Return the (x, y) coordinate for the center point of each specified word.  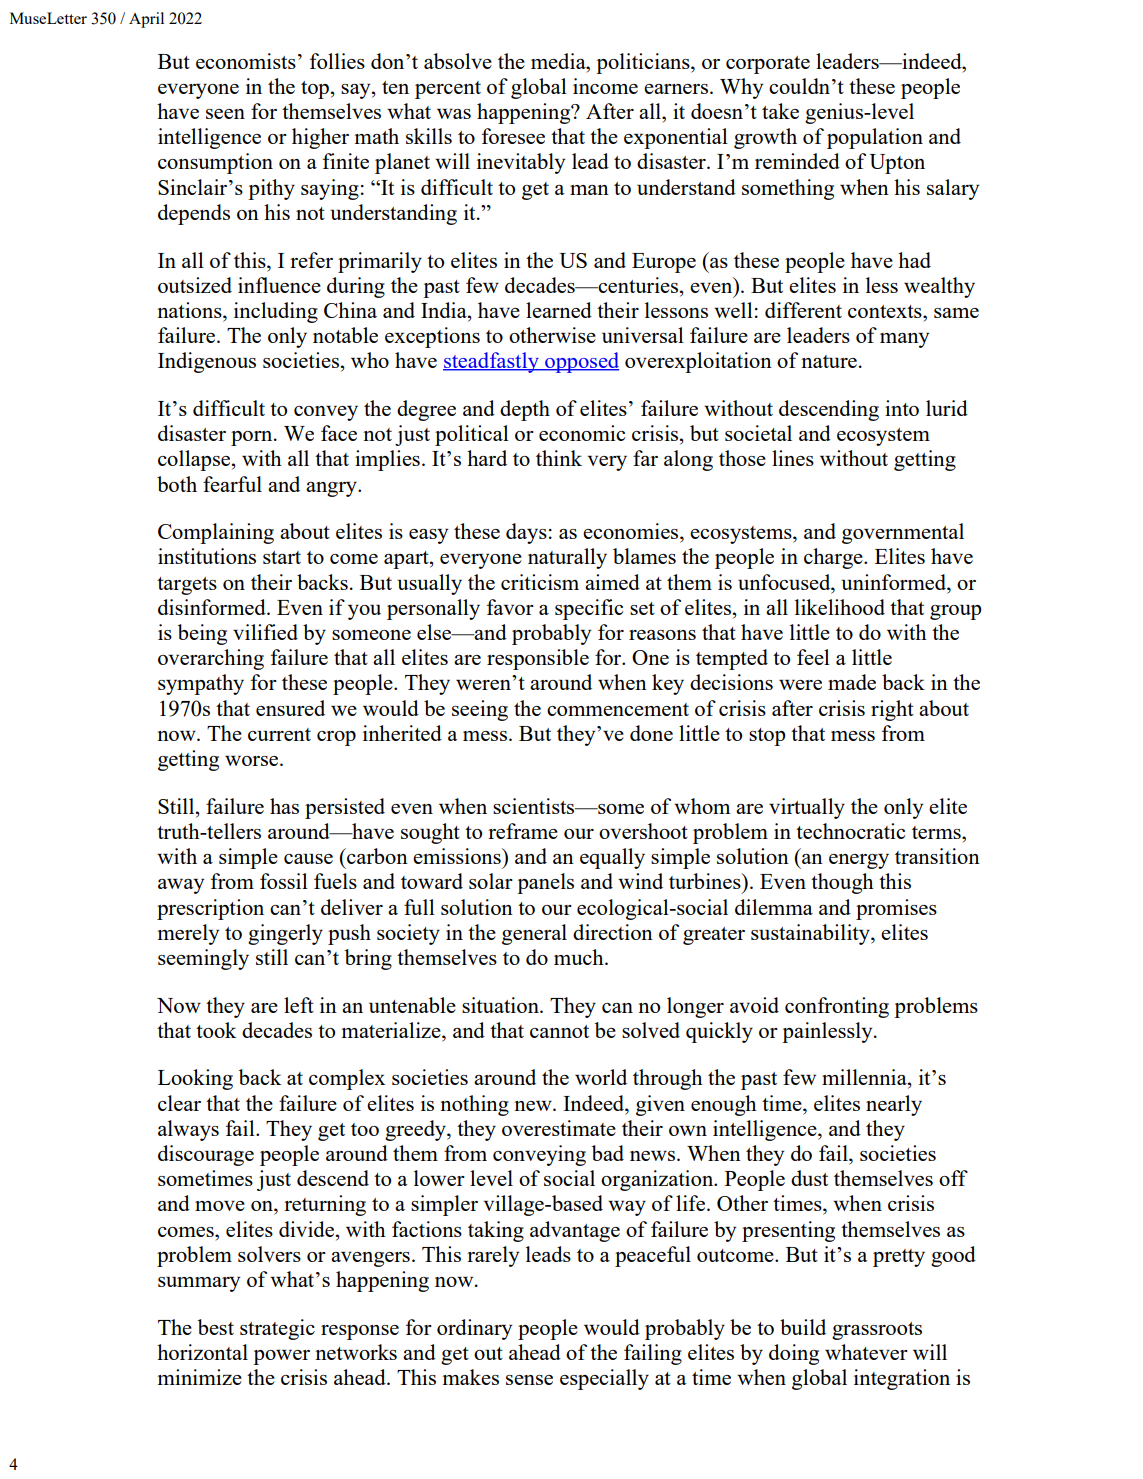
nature (829, 361)
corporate (768, 65)
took (216, 1030)
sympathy (201, 684)
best (216, 1327)
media (559, 61)
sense (529, 1380)
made (852, 682)
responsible (538, 659)
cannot (559, 1031)
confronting (837, 1007)
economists (246, 61)
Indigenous (207, 362)
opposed (581, 362)
